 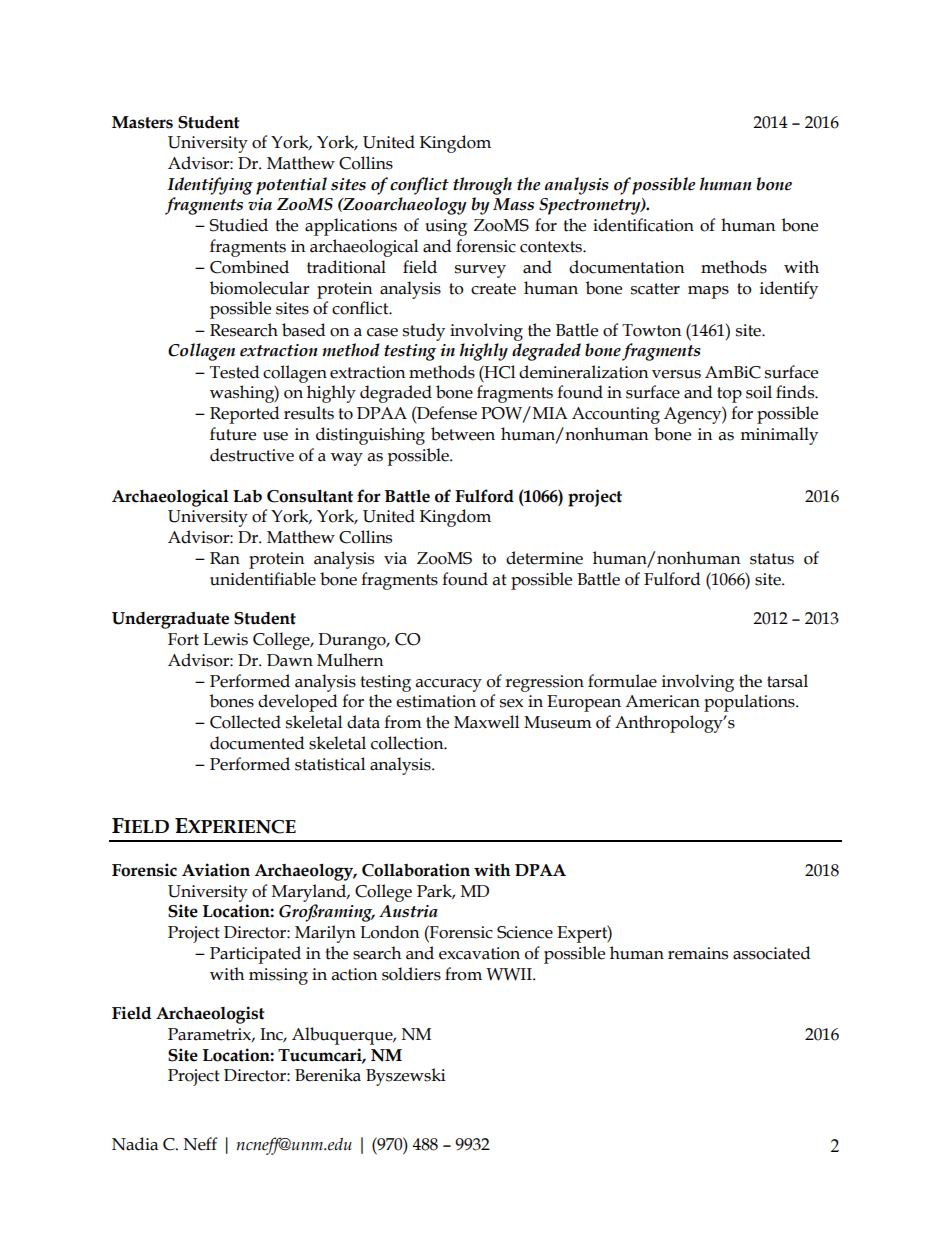 I want to click on remains, so click(x=698, y=953).
